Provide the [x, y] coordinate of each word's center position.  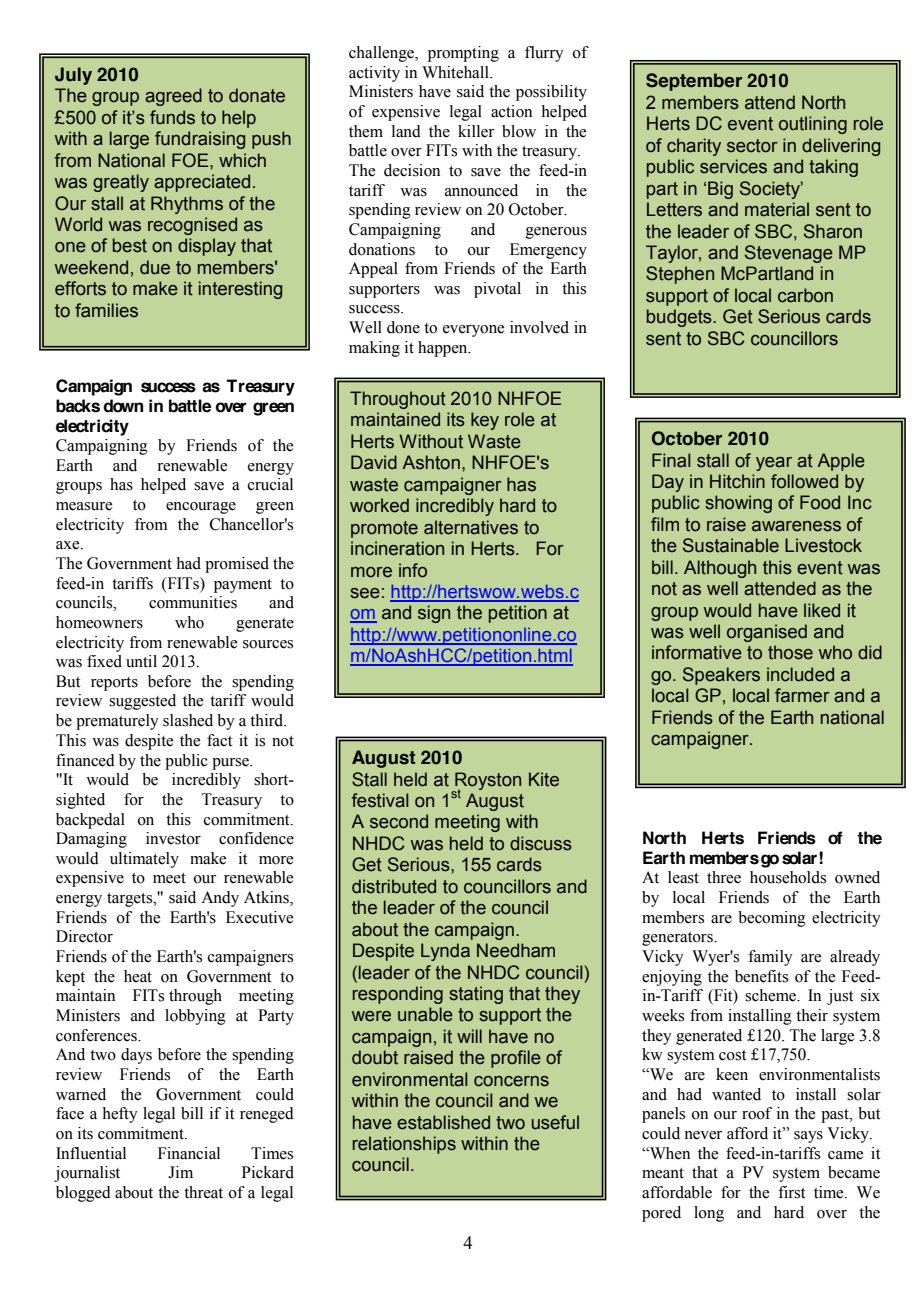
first [791, 1192]
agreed [173, 97]
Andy [220, 899]
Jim [180, 1172]
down [123, 406]
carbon [805, 295]
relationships [404, 1145]
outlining [813, 125]
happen [444, 349]
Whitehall [456, 72]
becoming [772, 919]
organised [767, 633]
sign [434, 614]
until [141, 661]
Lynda [445, 952]
